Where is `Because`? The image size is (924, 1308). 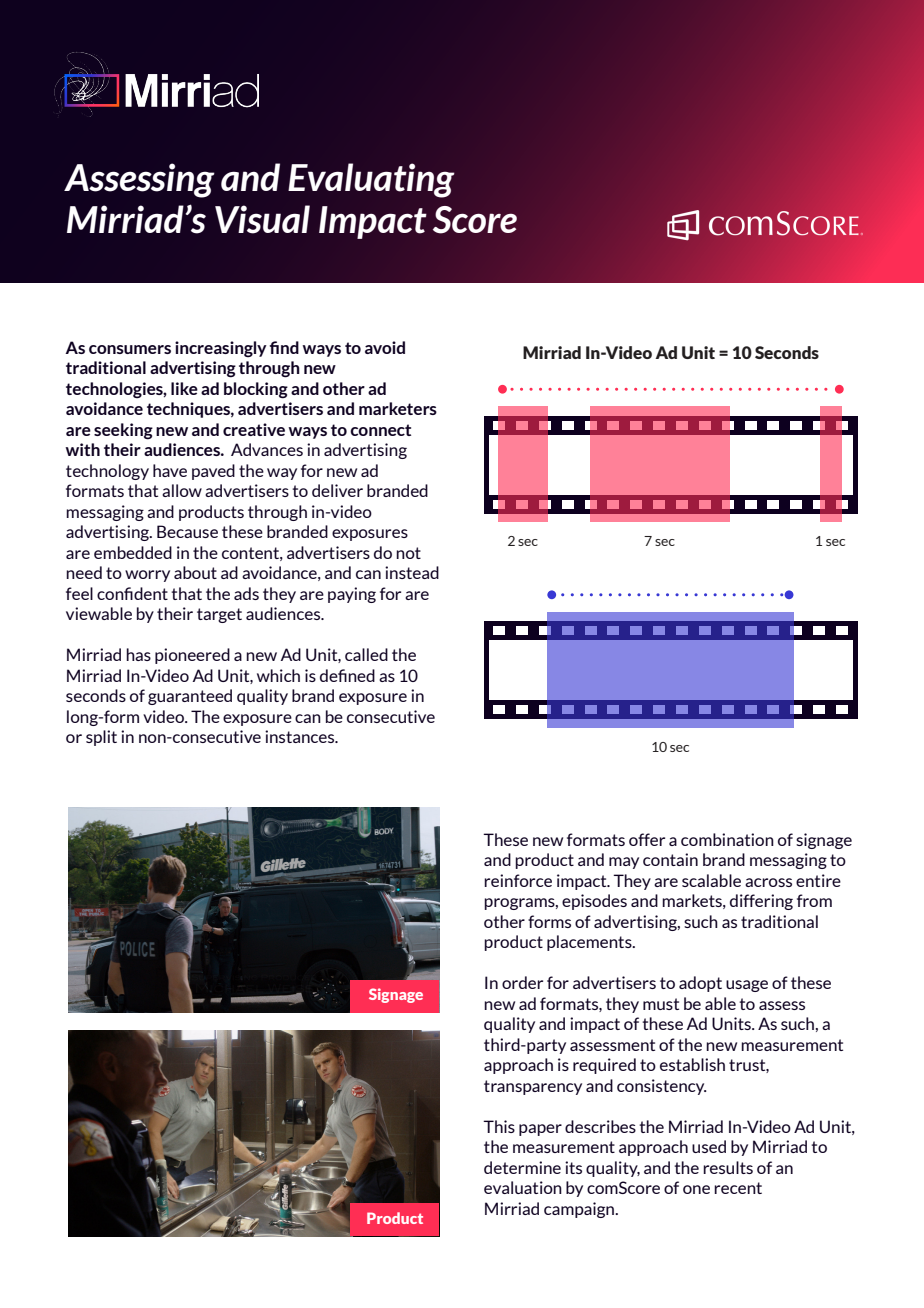 Because is located at coordinates (187, 531).
